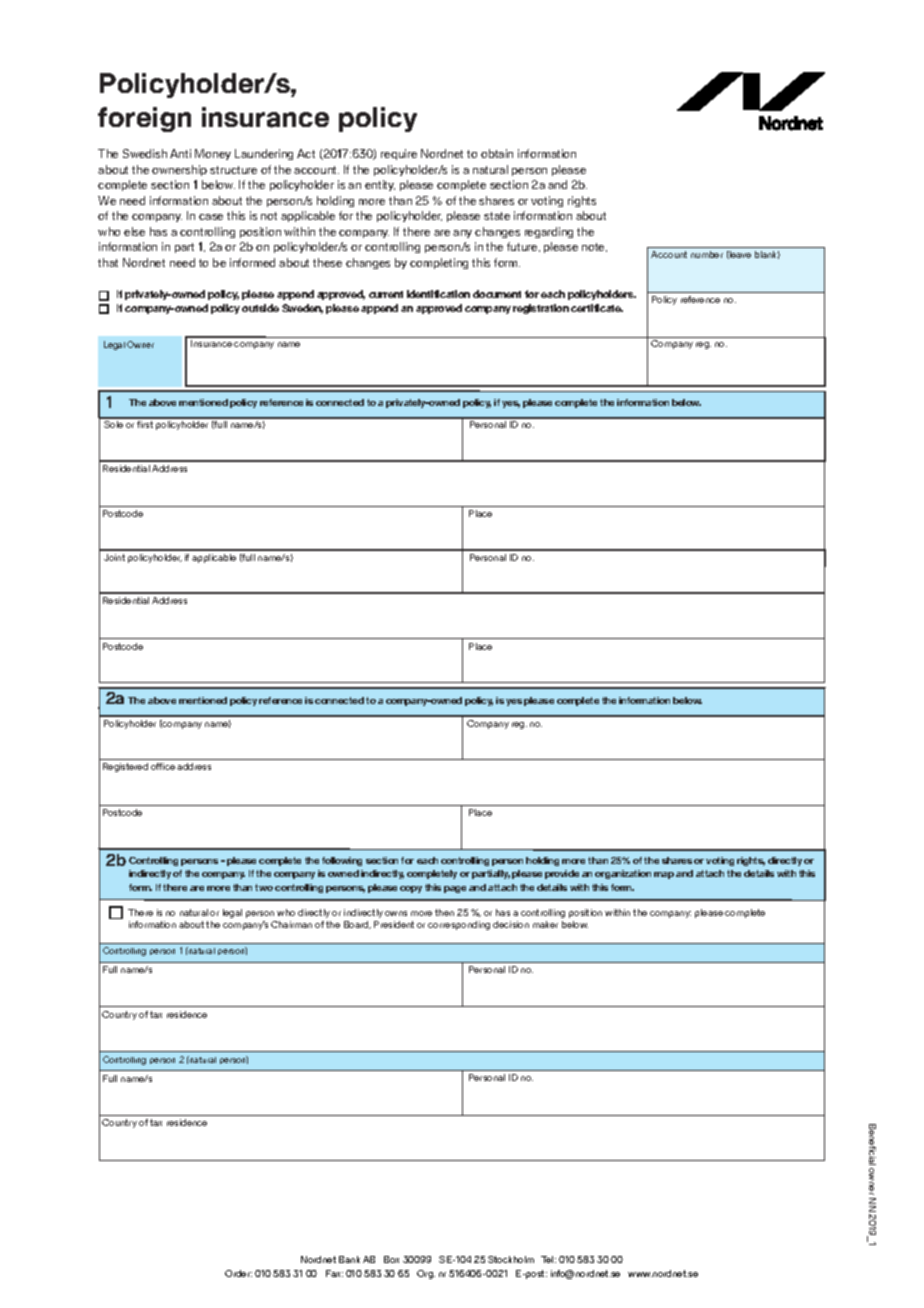 The height and width of the screenshot is (1308, 924). I want to click on office, so click(163, 766).
